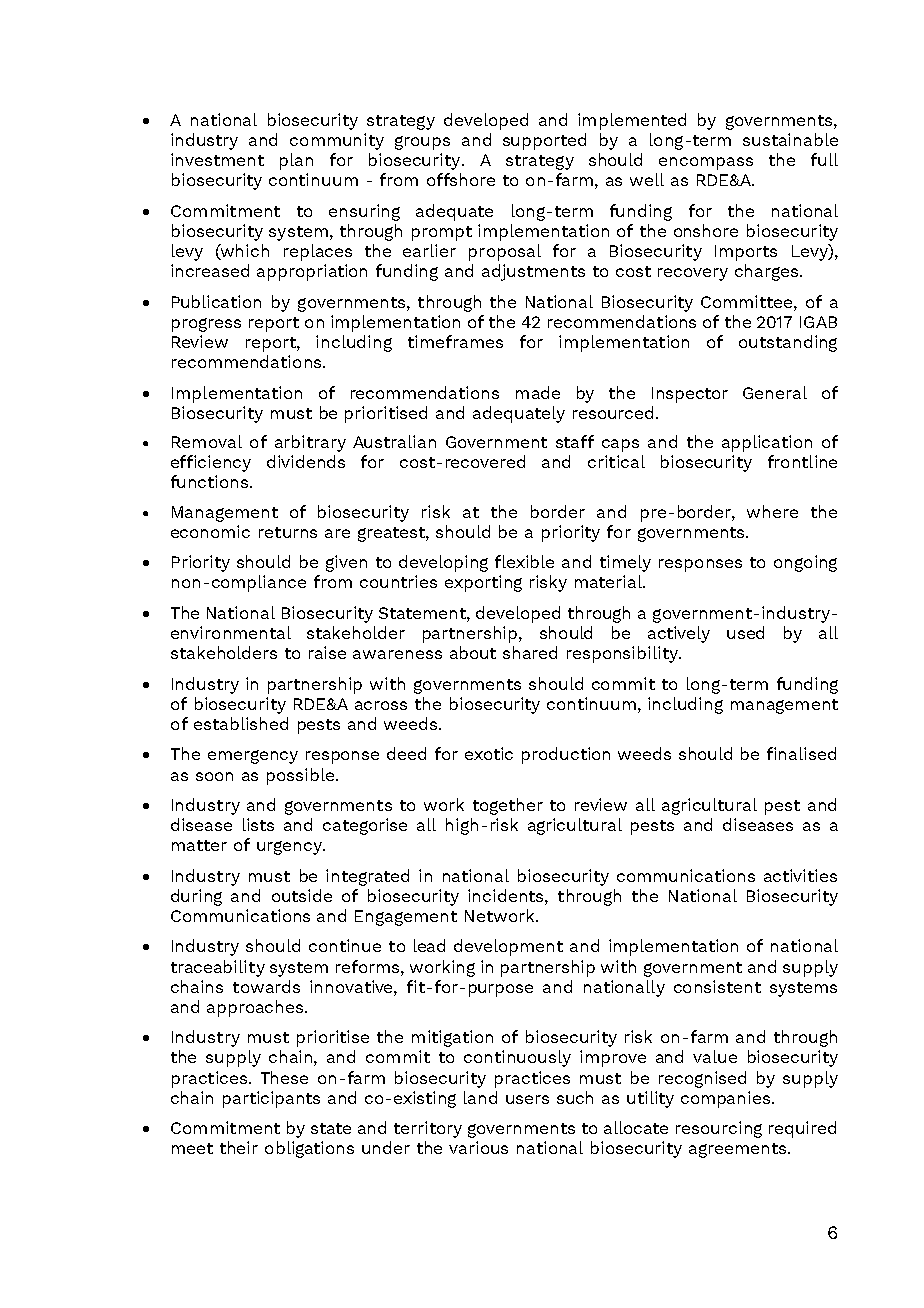 The image size is (924, 1308). I want to click on lists, so click(258, 824).
